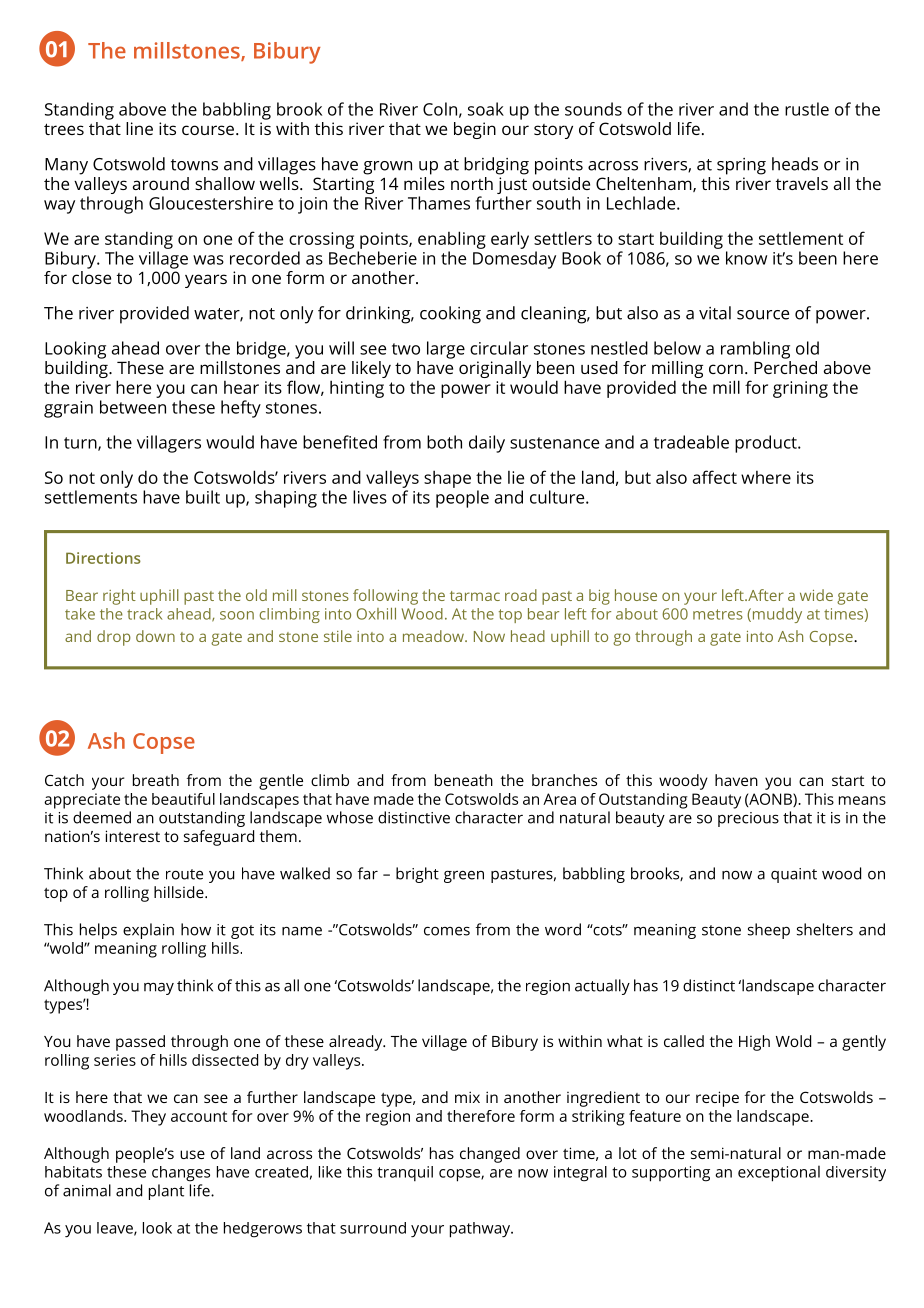 The image size is (924, 1308). What do you see at coordinates (741, 166) in the screenshot?
I see `spring` at bounding box center [741, 166].
